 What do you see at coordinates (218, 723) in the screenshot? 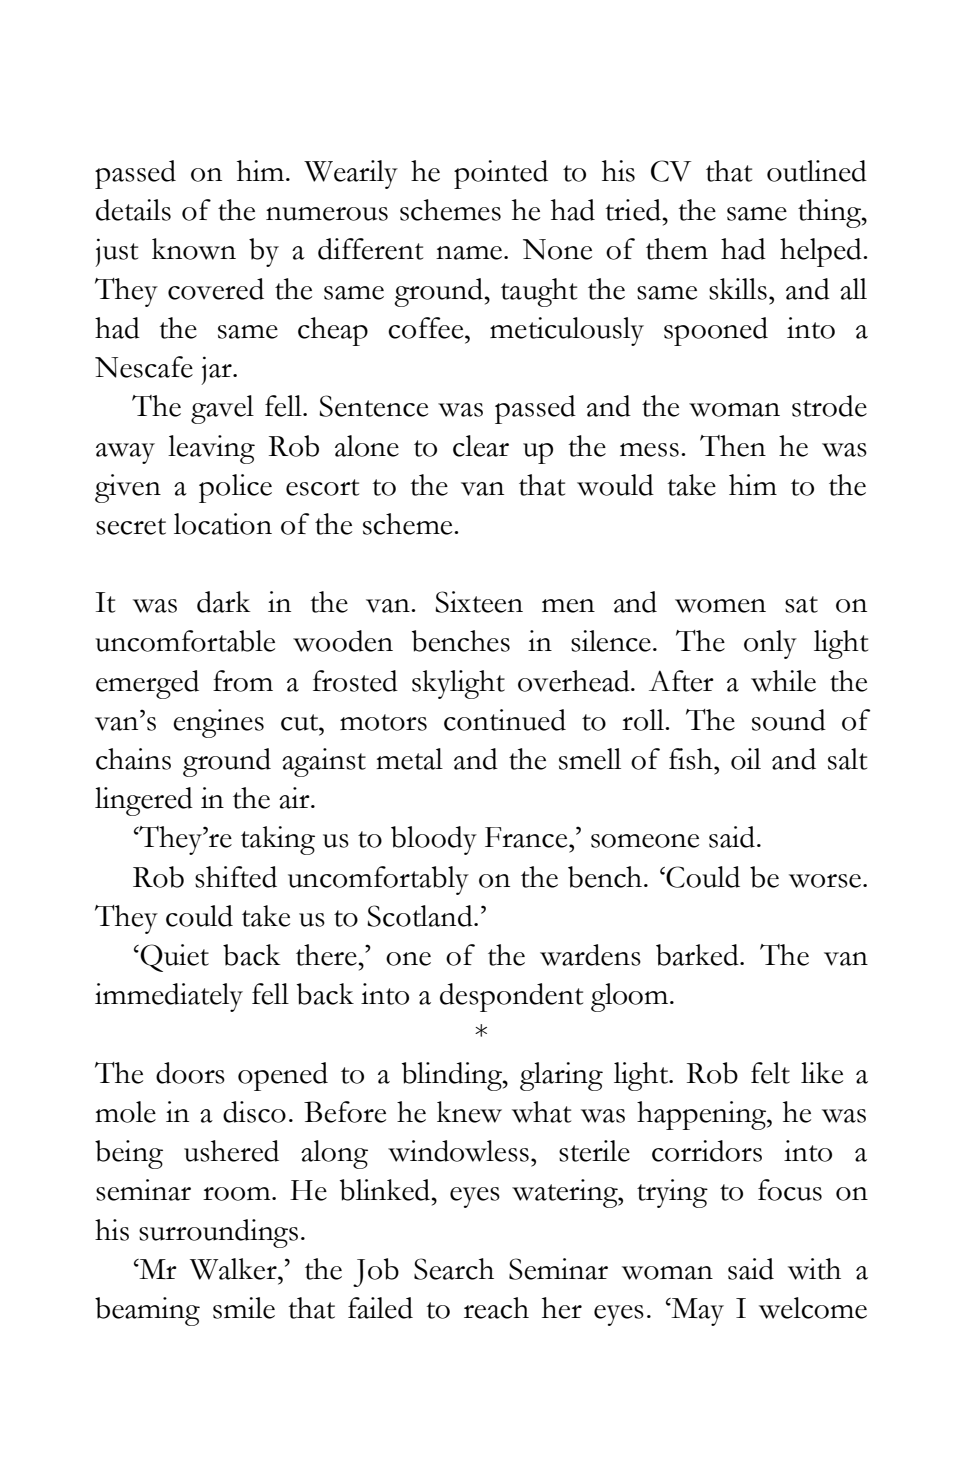
I see `engines` at bounding box center [218, 723].
